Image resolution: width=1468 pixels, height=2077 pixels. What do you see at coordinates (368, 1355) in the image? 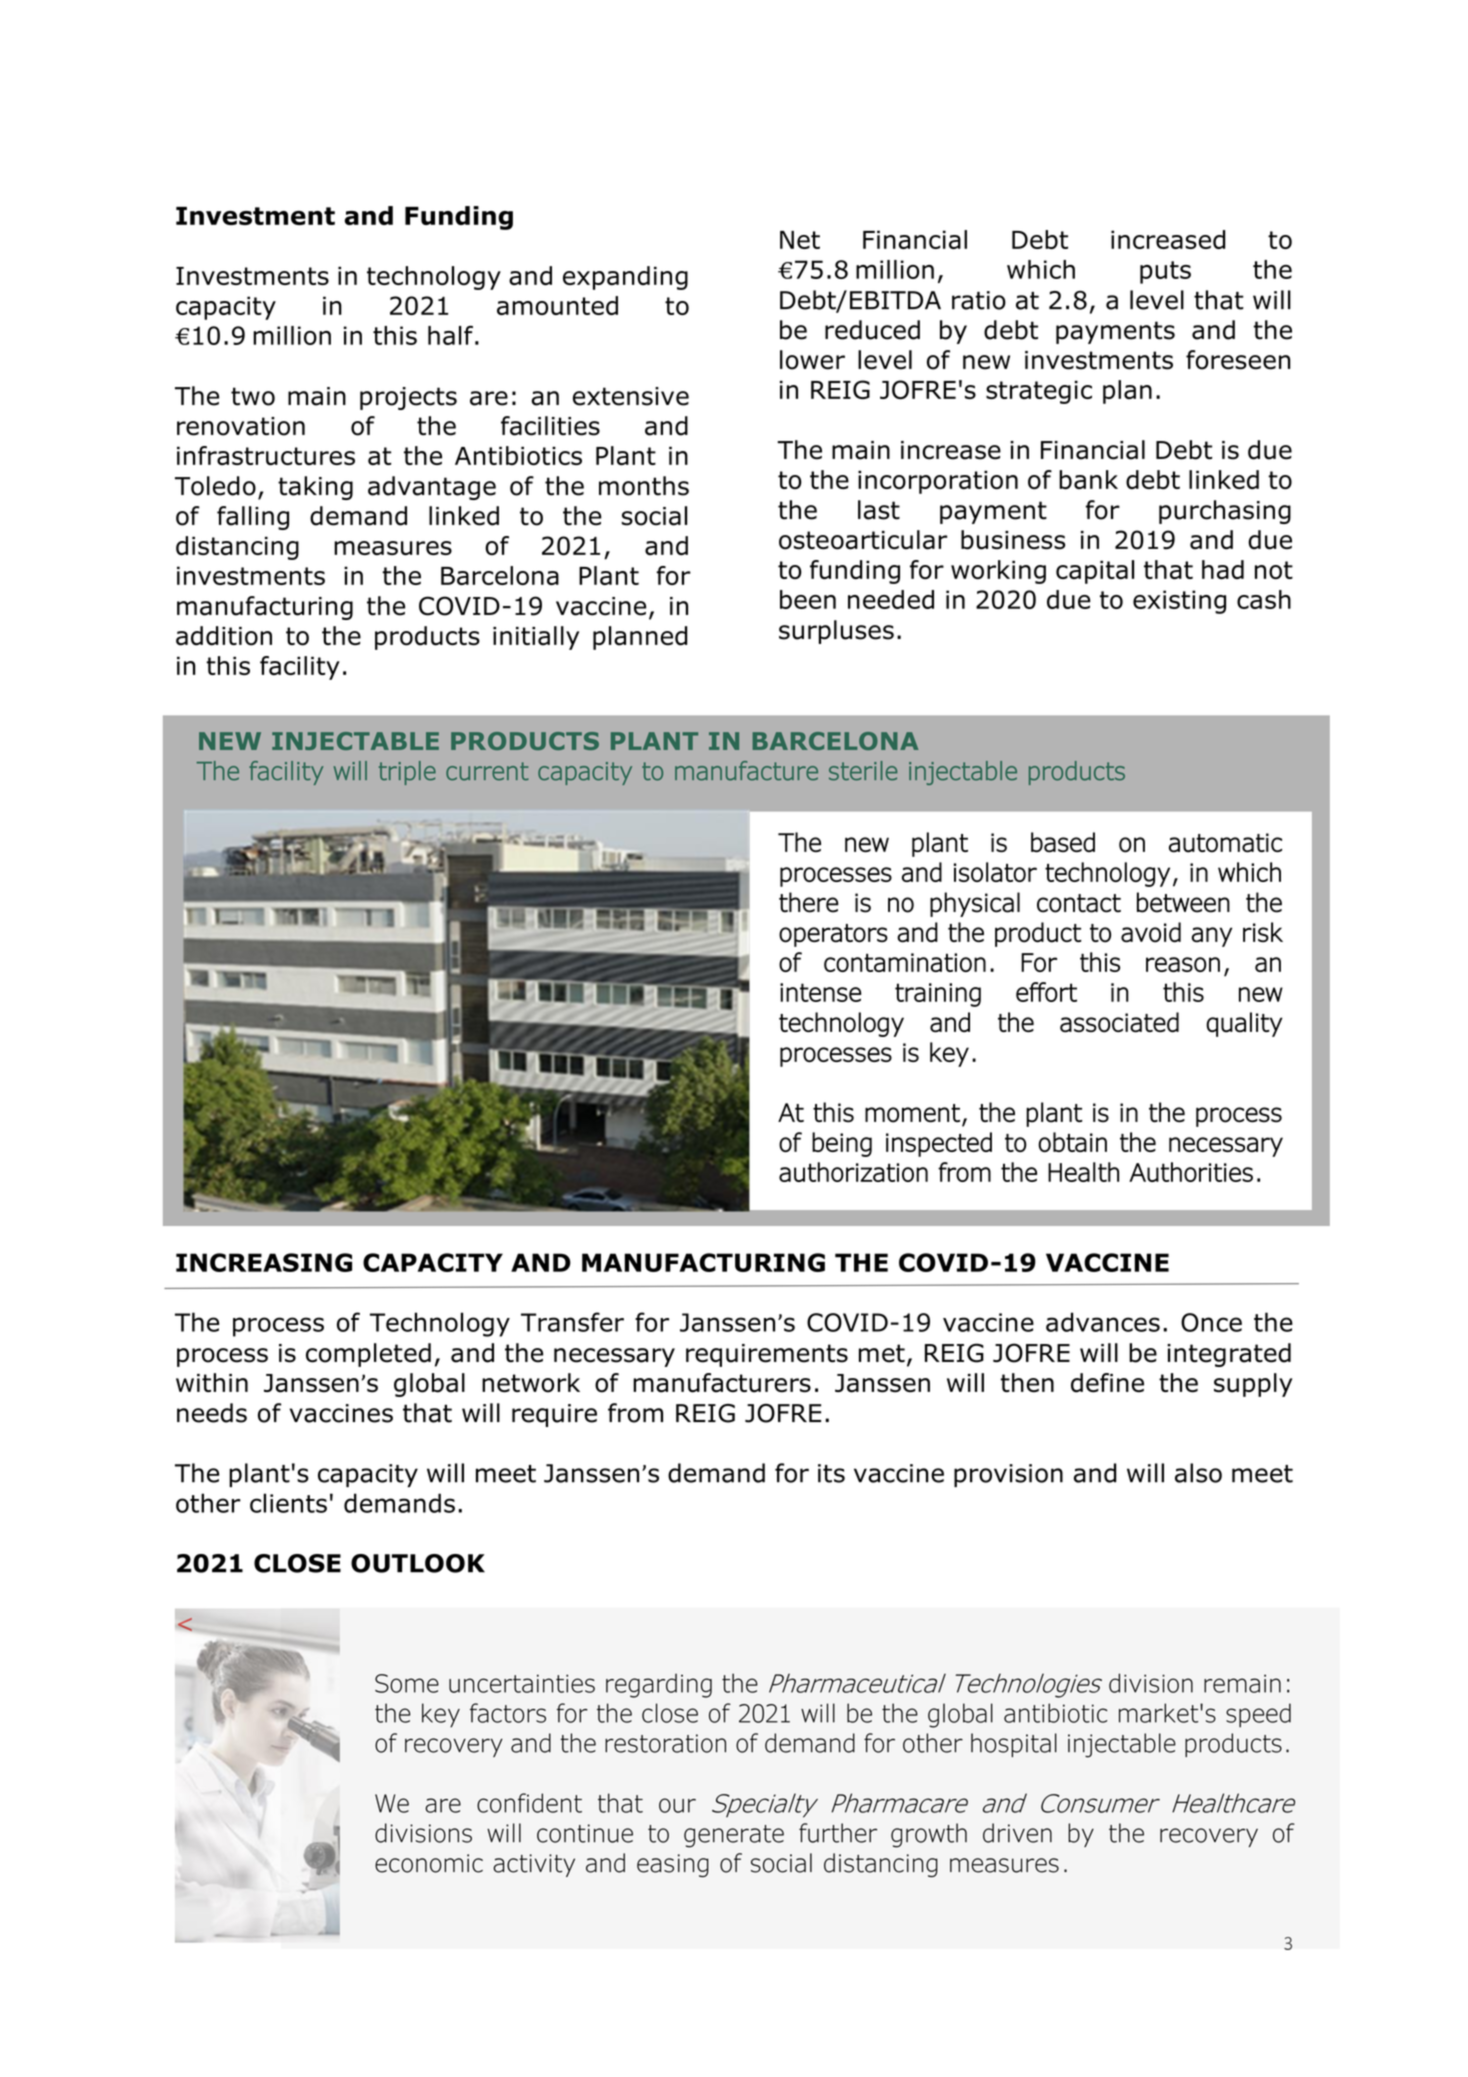
I see `completed` at bounding box center [368, 1355].
